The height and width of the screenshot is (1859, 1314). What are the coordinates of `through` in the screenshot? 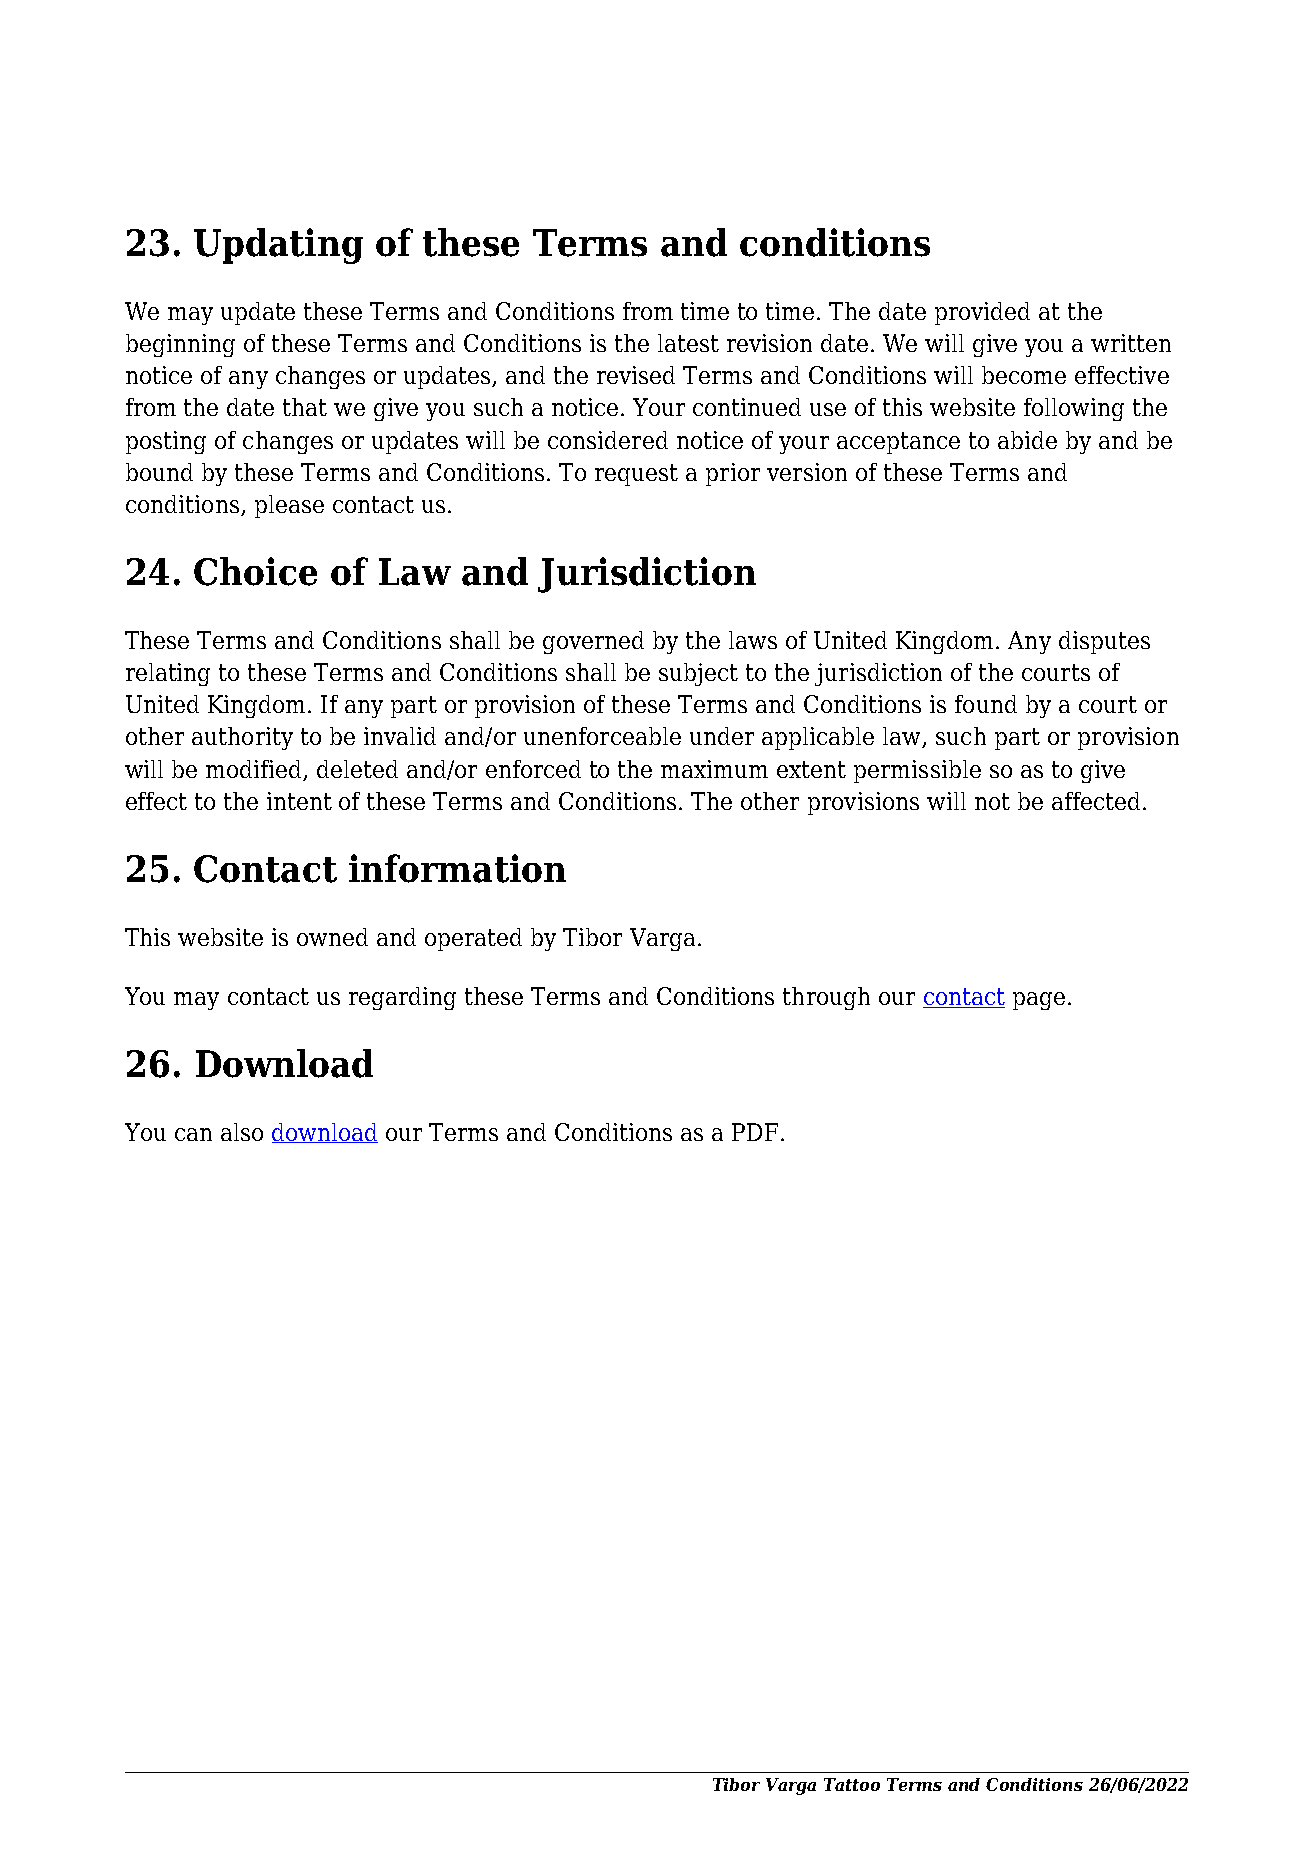 It's located at (826, 998).
